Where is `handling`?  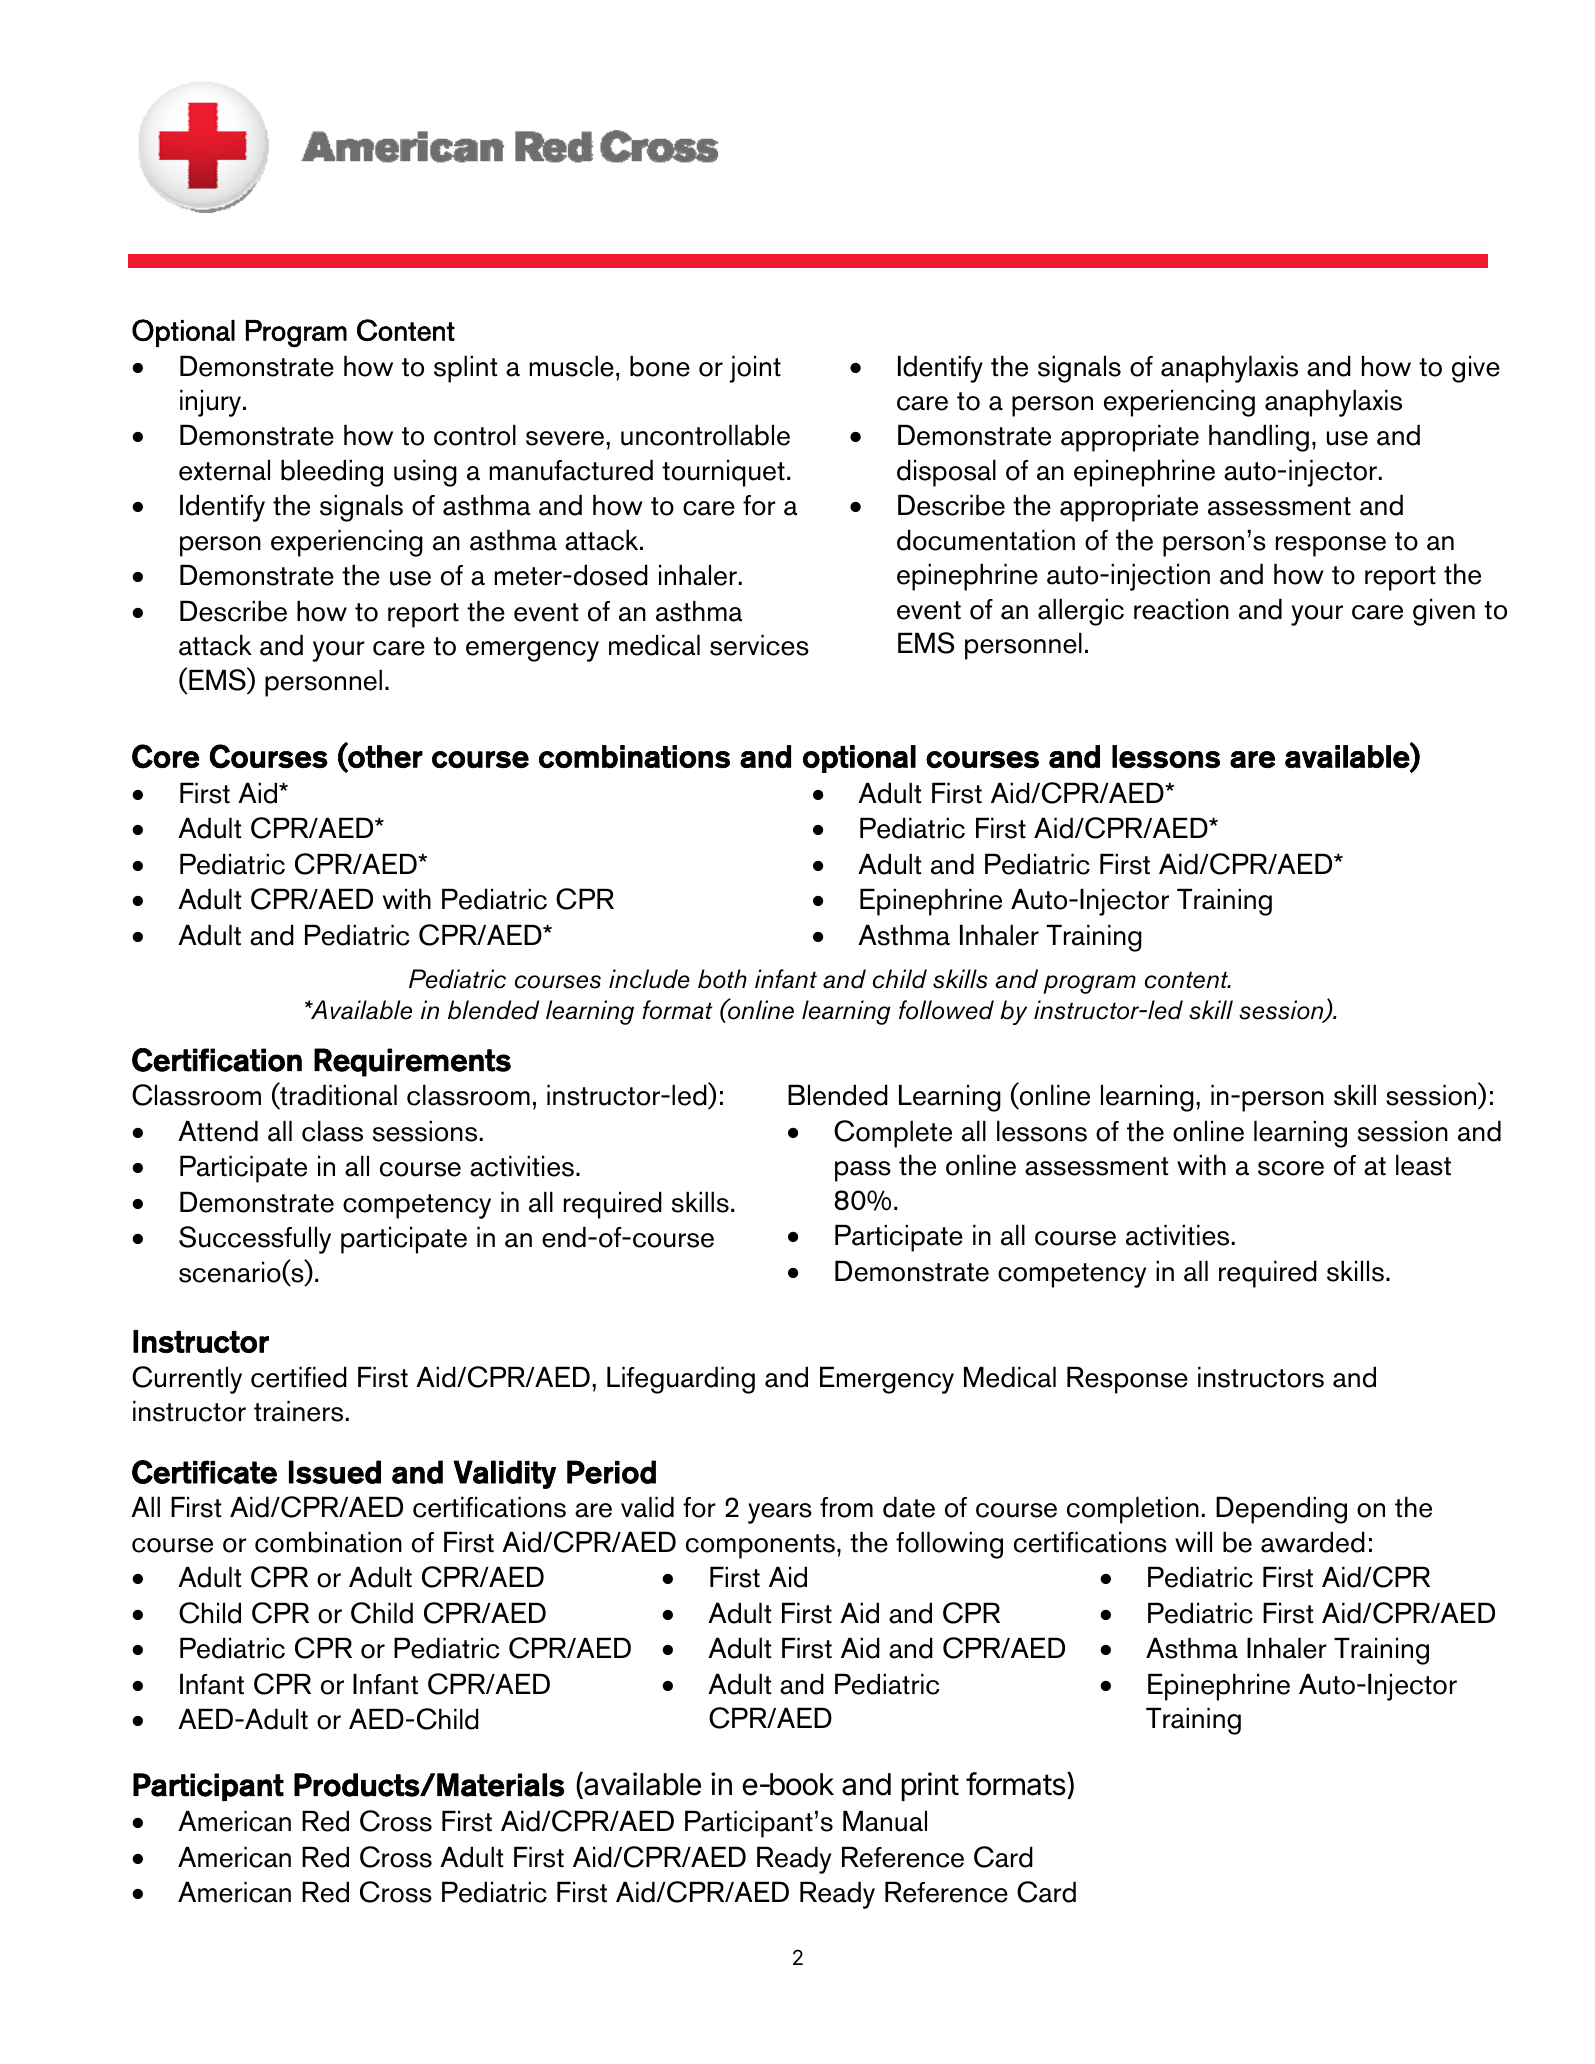 handling is located at coordinates (1259, 438).
